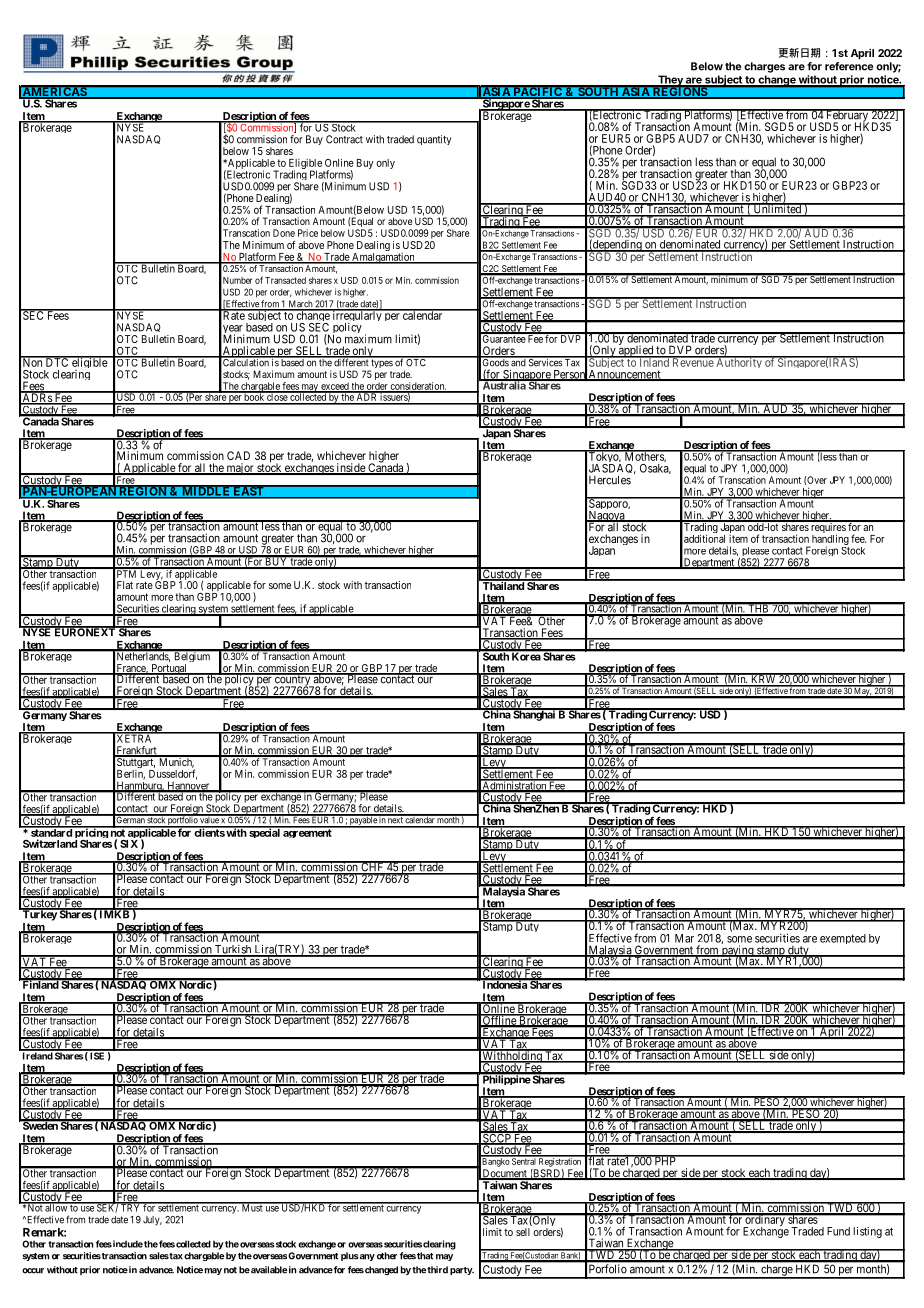 The height and width of the image is (1308, 924). I want to click on February, so click(847, 116).
